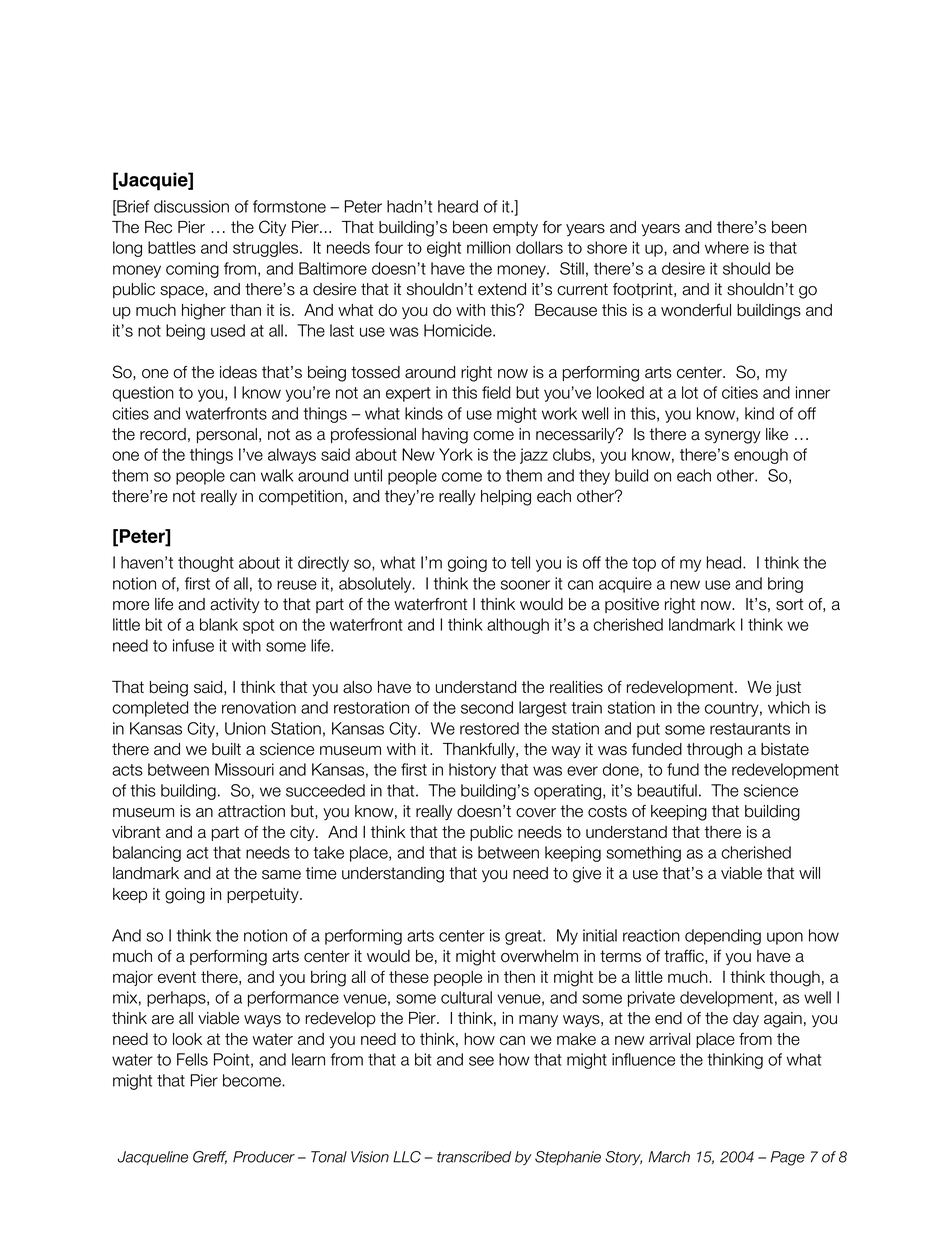 The image size is (952, 1233). What do you see at coordinates (487, 707) in the image?
I see `second` at bounding box center [487, 707].
